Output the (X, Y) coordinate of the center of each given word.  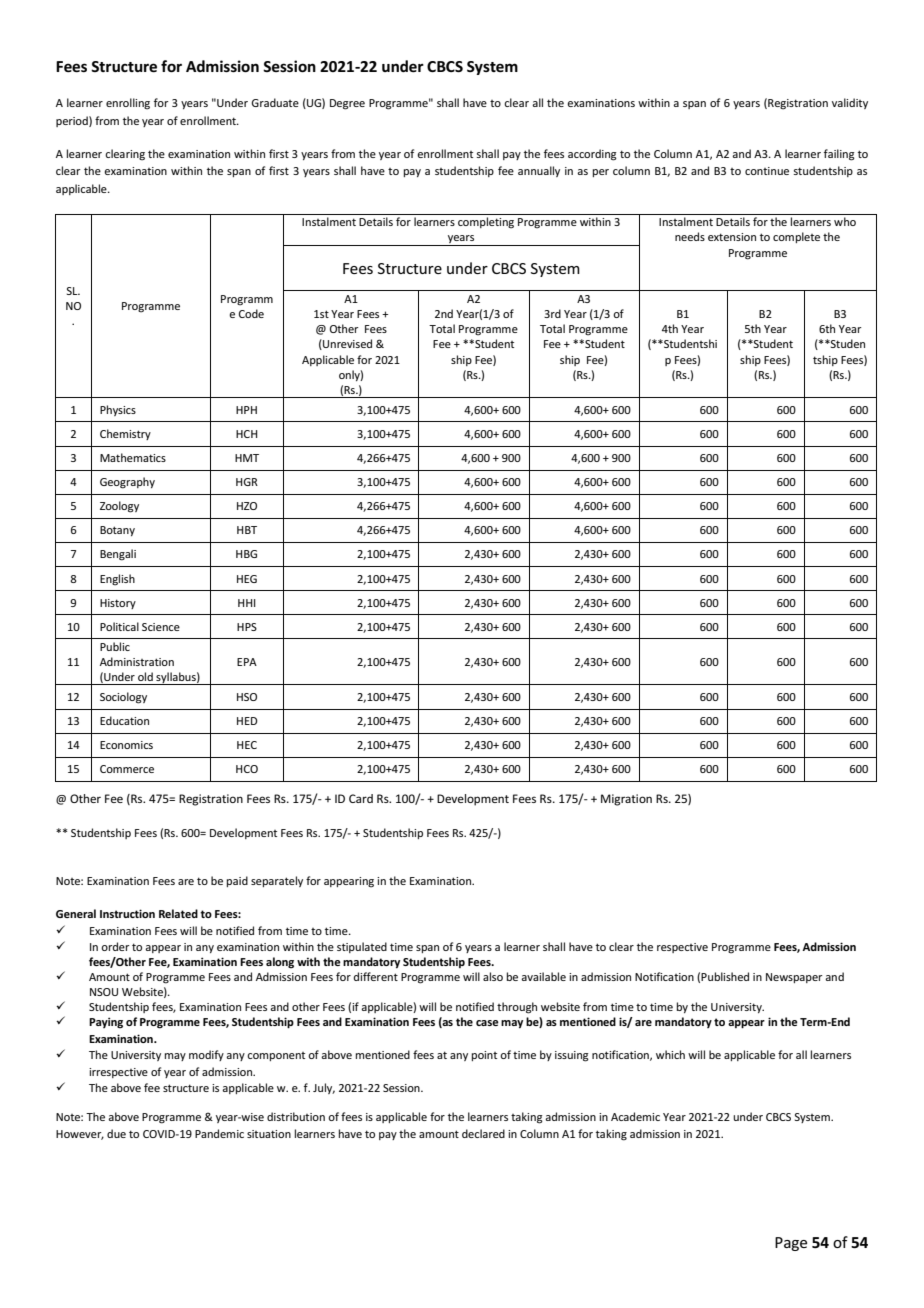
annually (539, 171)
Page (791, 1244)
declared (483, 1133)
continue (767, 171)
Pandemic (219, 1133)
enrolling (128, 104)
